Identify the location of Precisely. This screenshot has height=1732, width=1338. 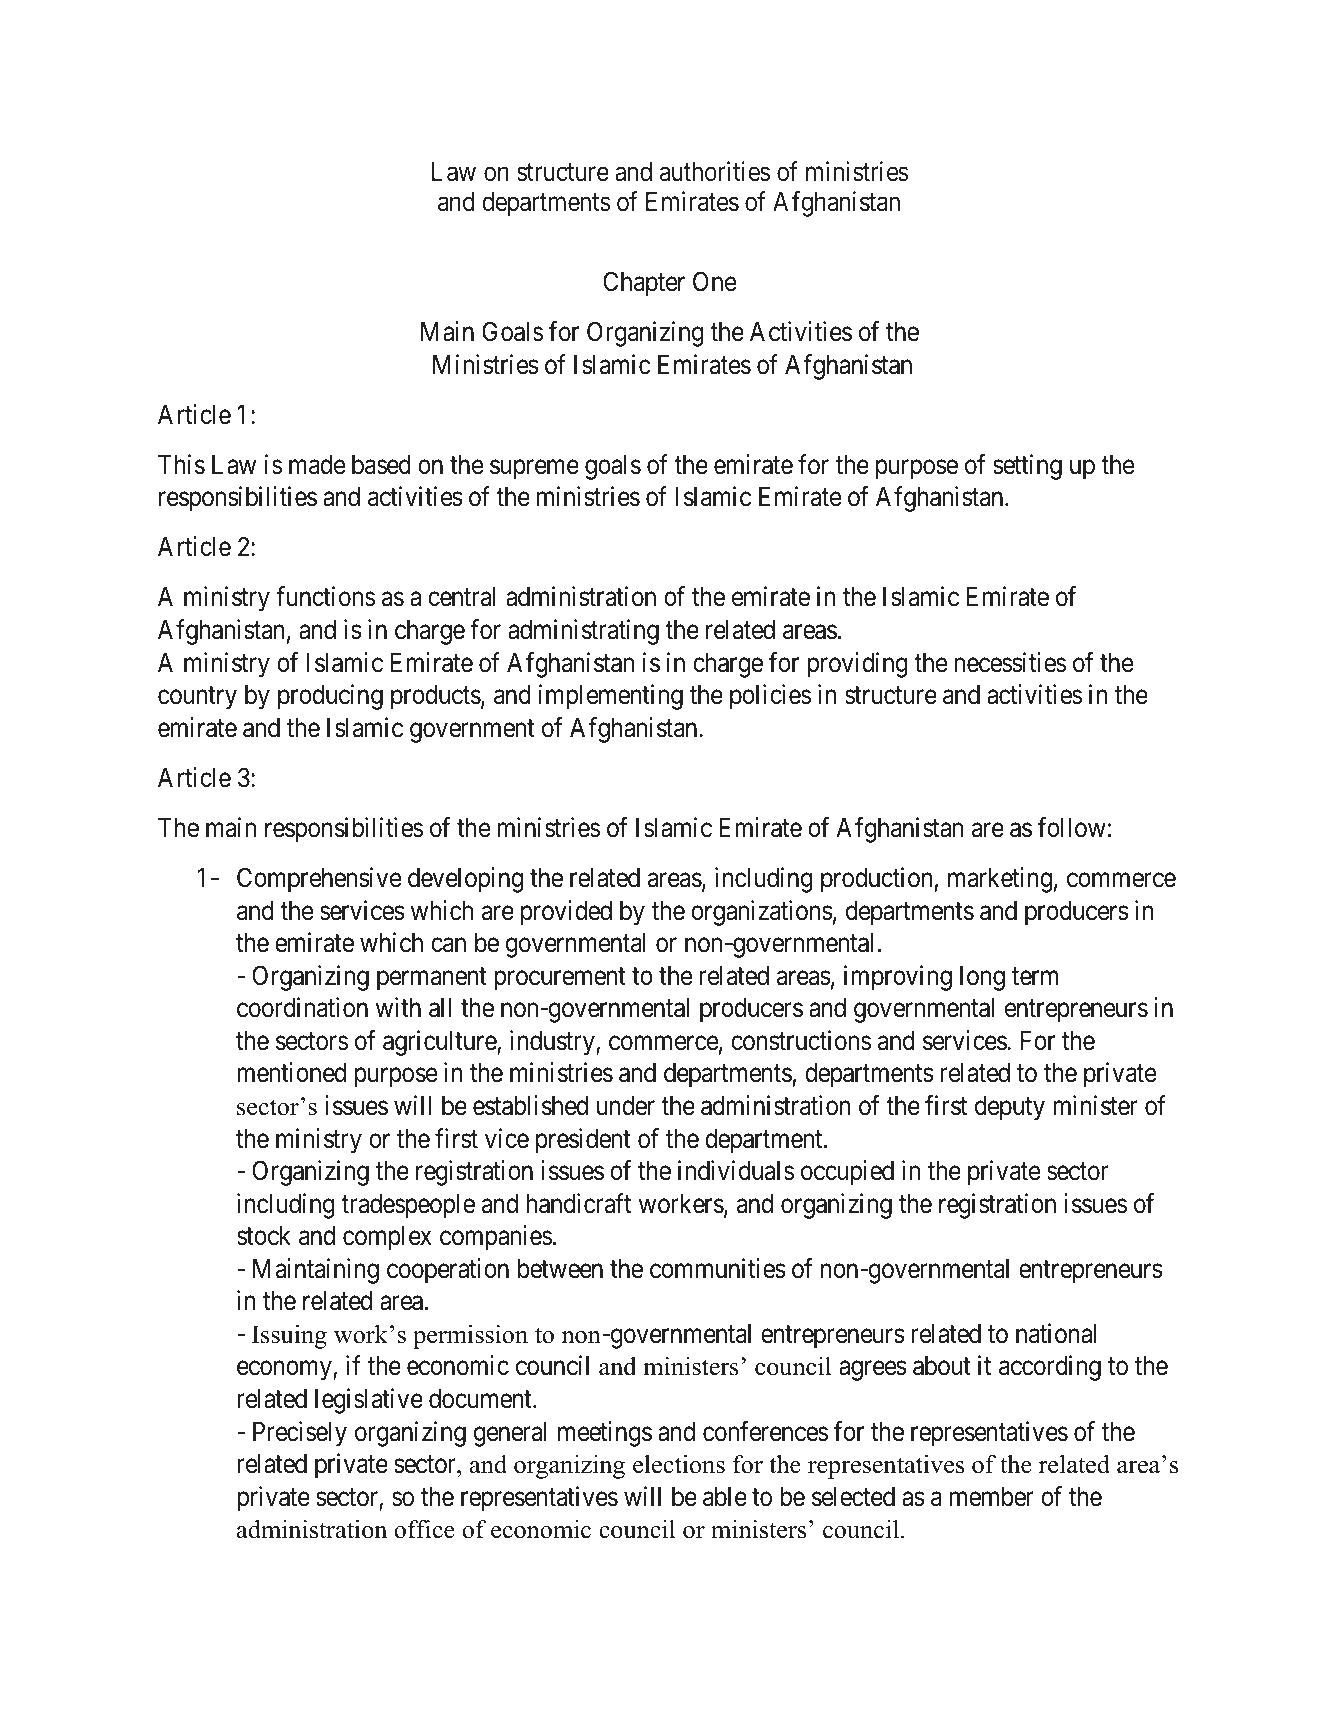
(300, 1434).
